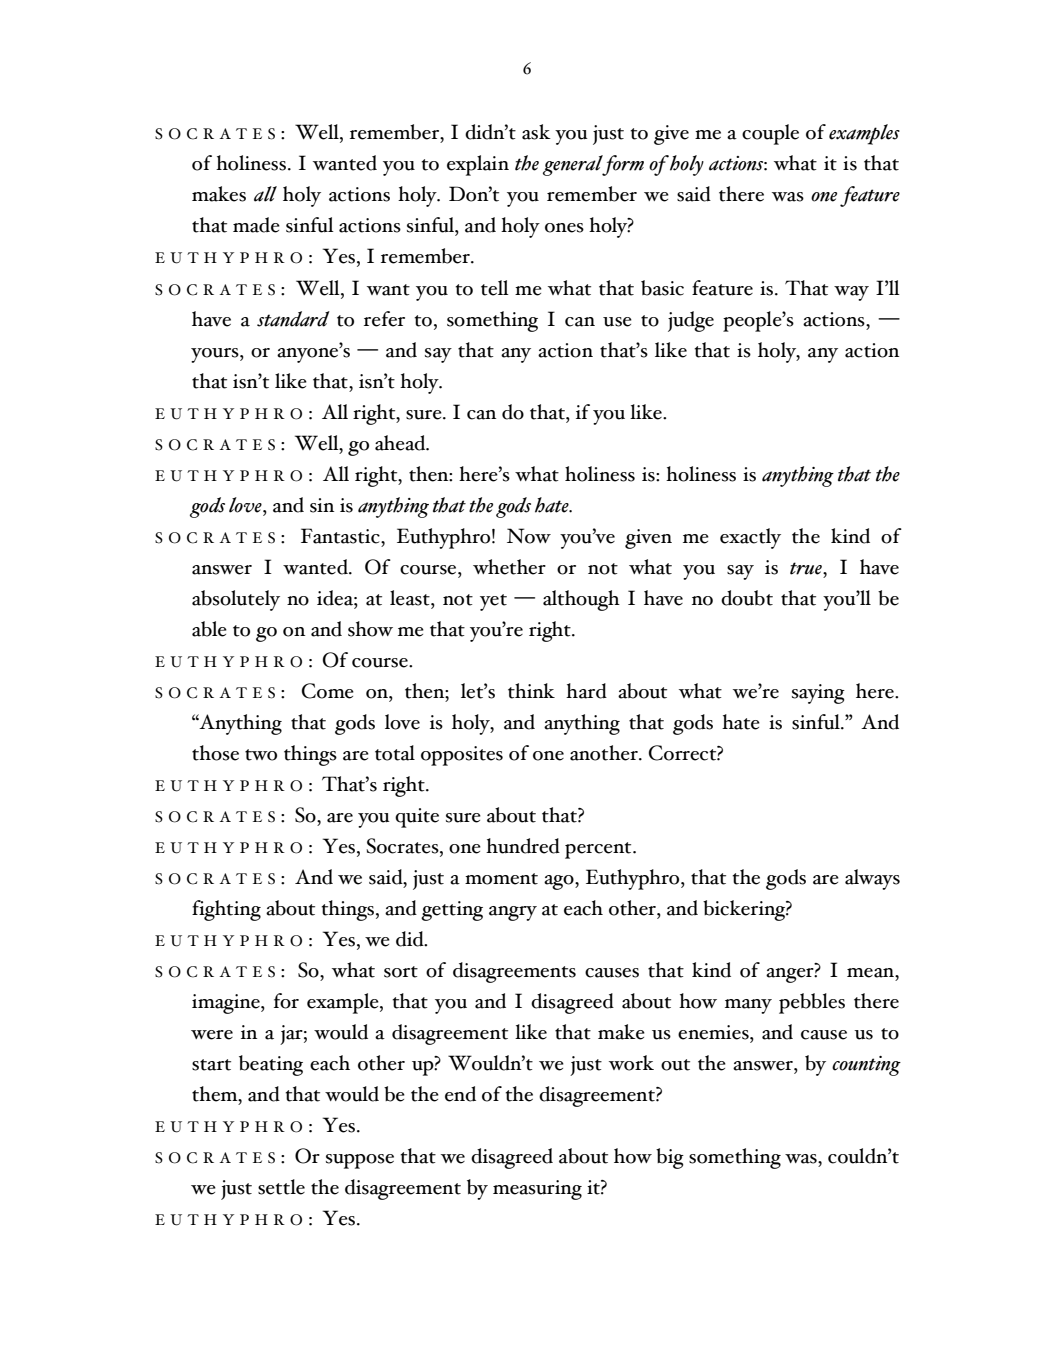 The width and height of the page is (1055, 1365). Describe the element at coordinates (573, 165) in the page. I see `general` at that location.
